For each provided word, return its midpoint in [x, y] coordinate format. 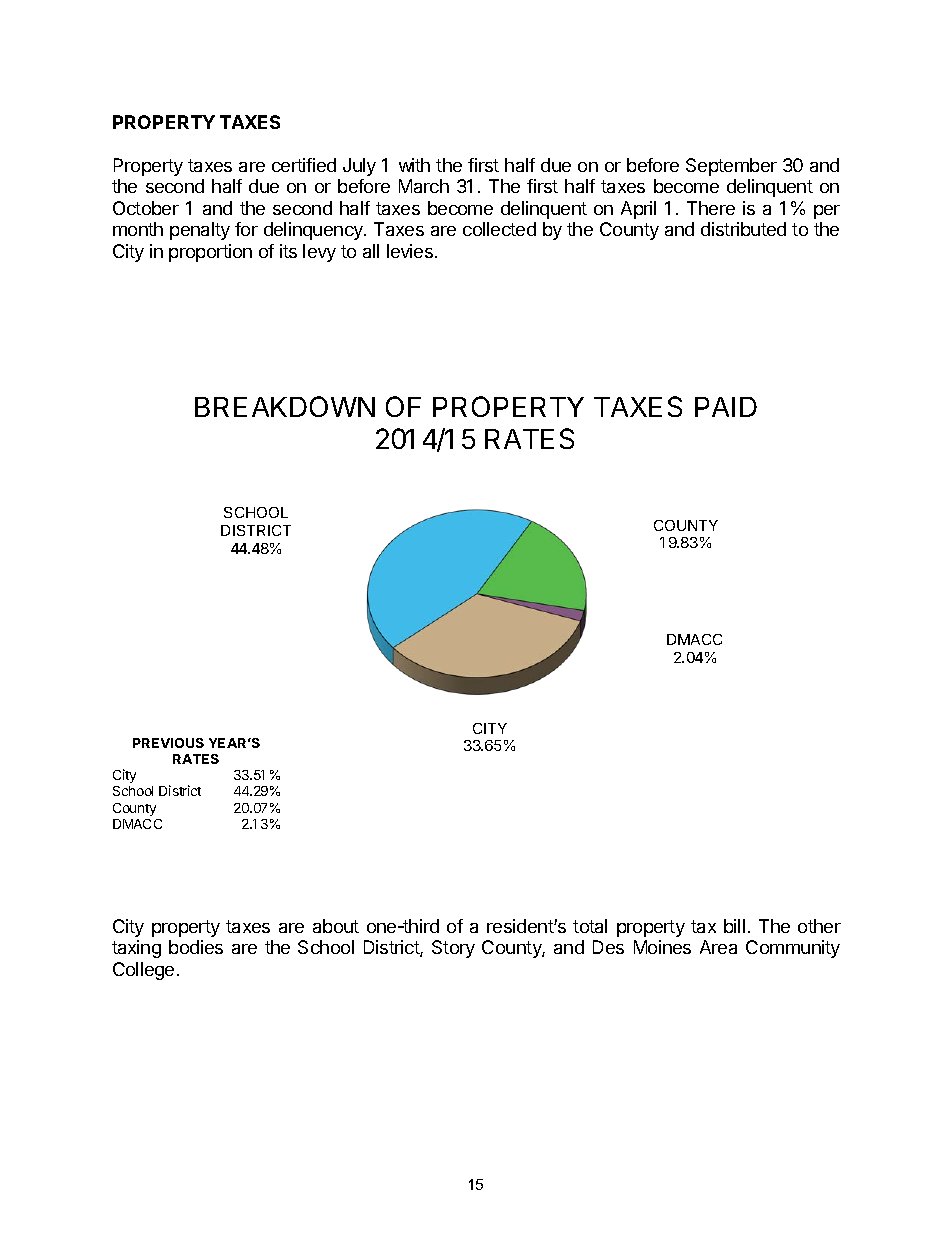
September [731, 167]
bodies [196, 947]
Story [453, 949]
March [424, 186]
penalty [200, 231]
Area [718, 947]
